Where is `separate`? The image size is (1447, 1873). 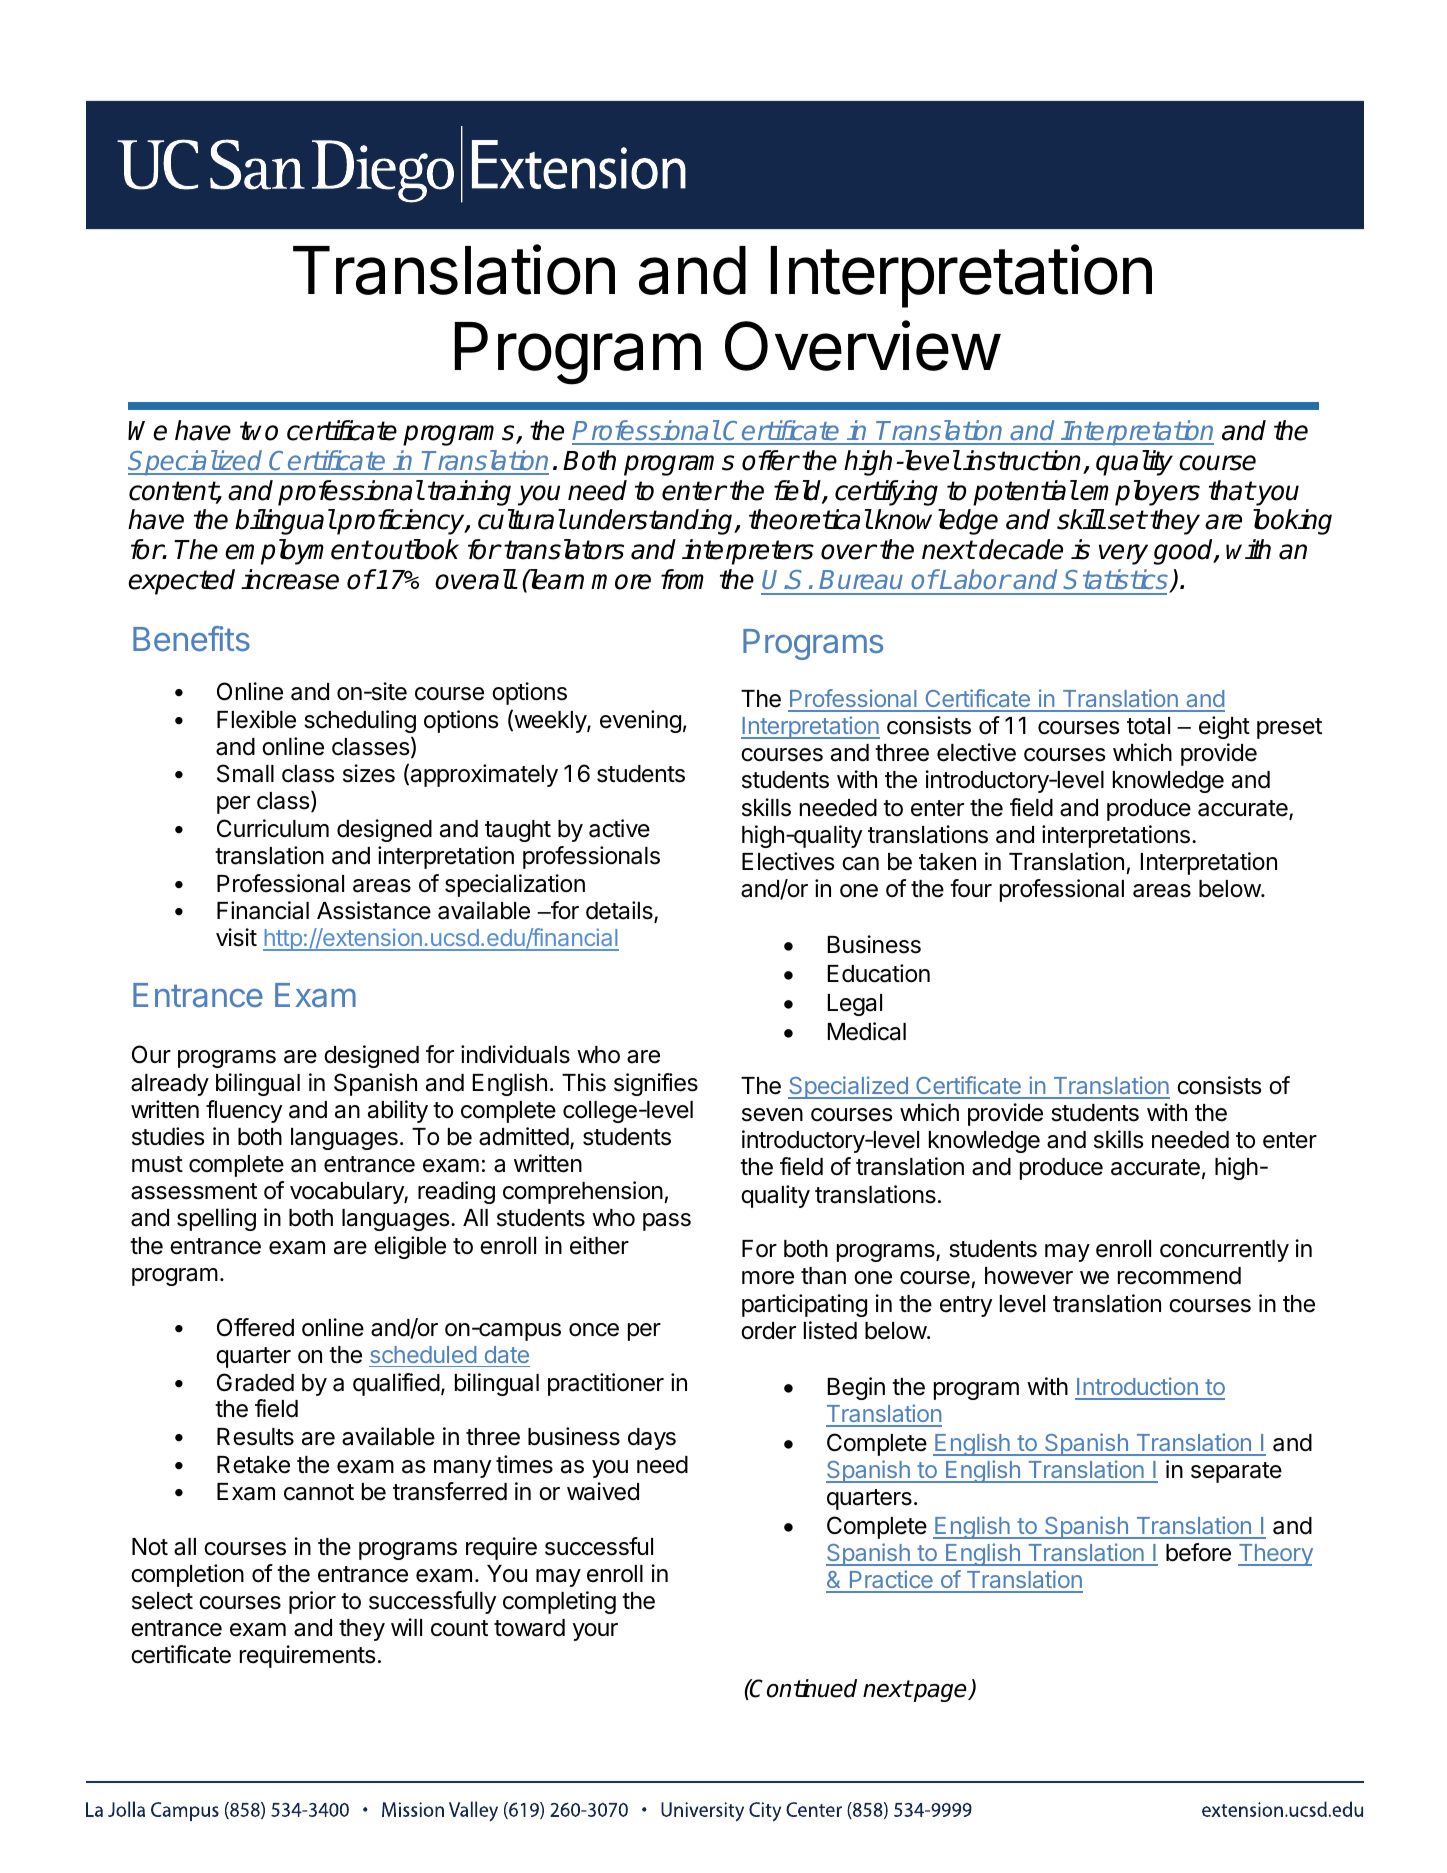
separate is located at coordinates (1236, 1472).
